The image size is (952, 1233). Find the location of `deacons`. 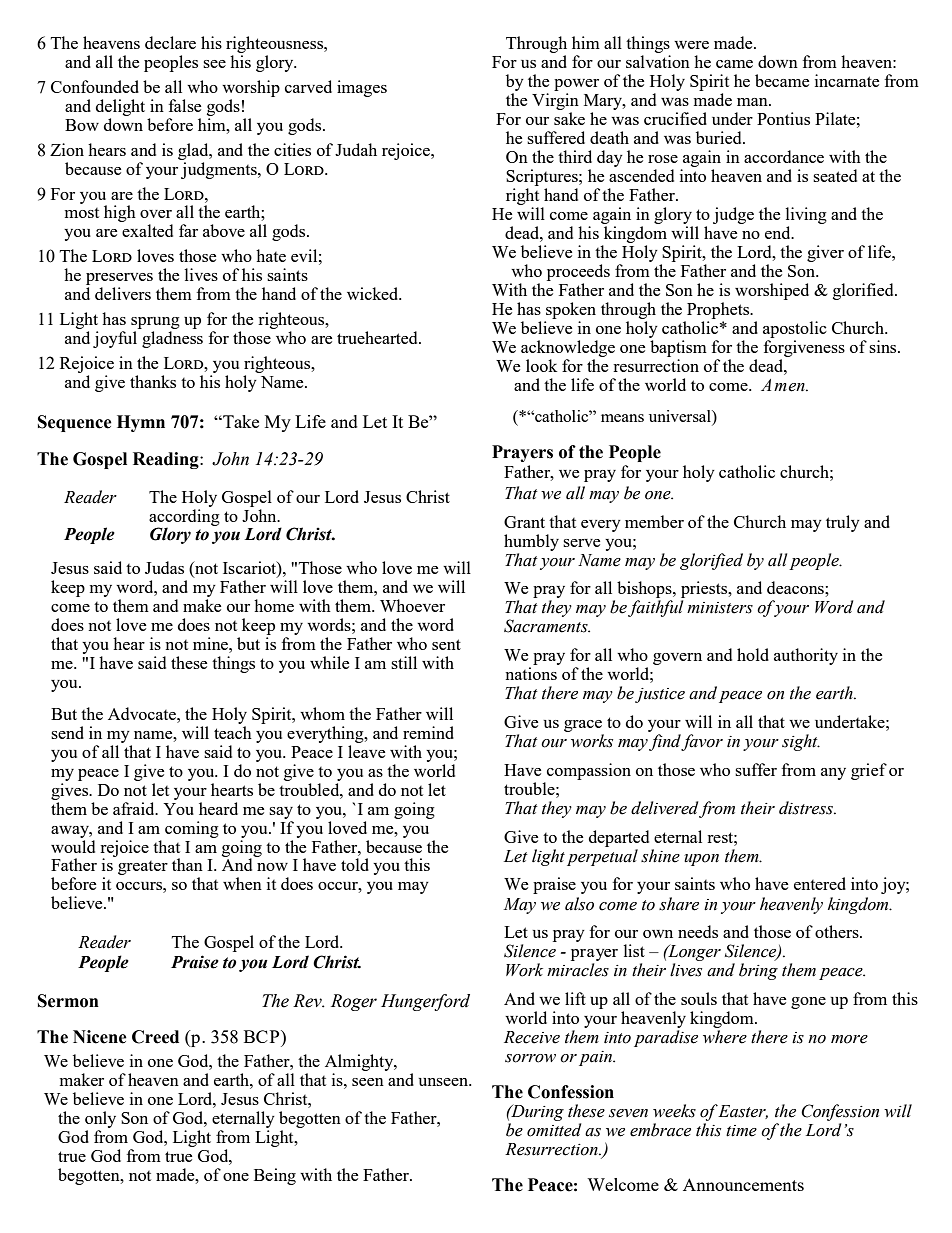

deacons is located at coordinates (796, 587).
